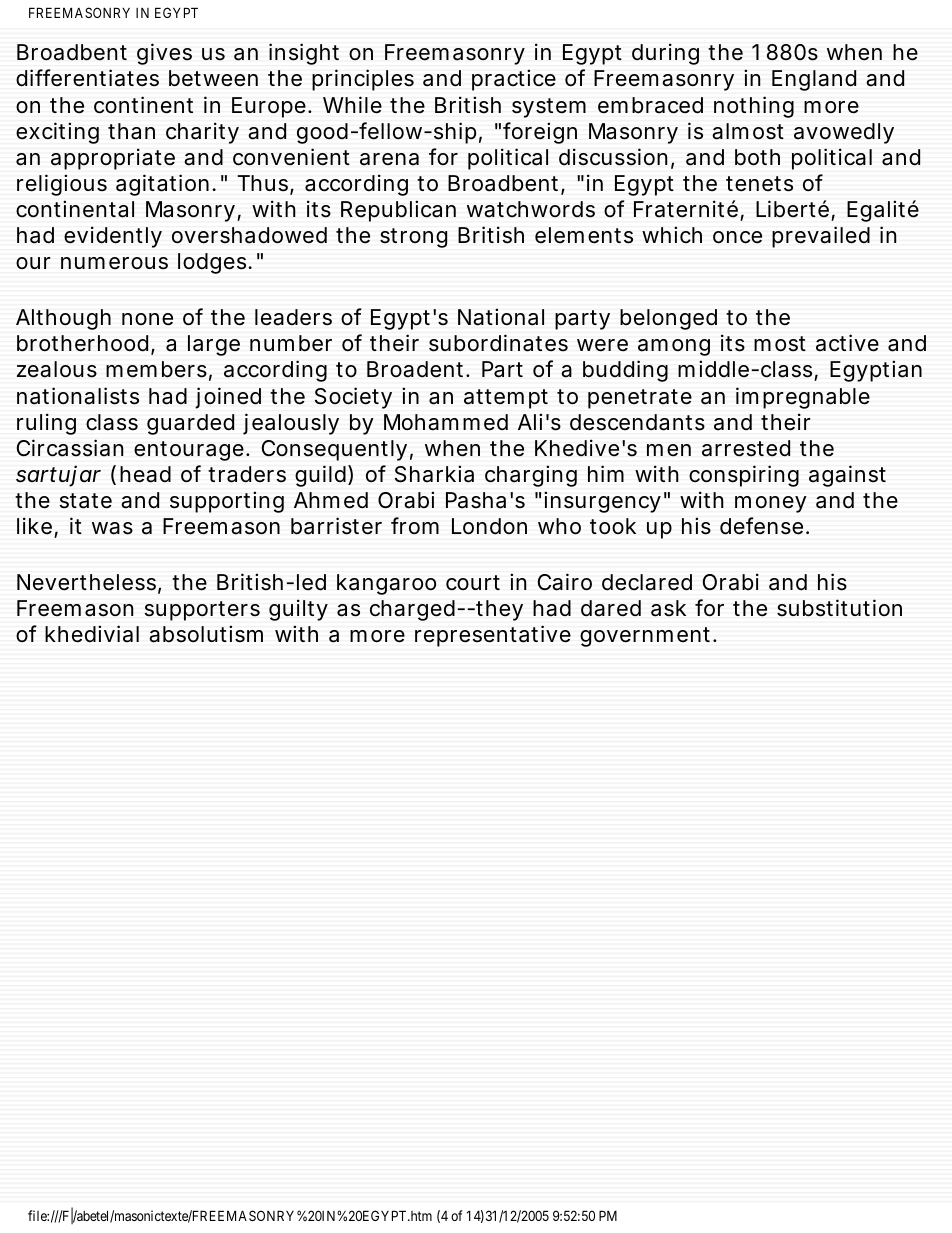 This document has width=952, height=1233. I want to click on none, so click(147, 319).
